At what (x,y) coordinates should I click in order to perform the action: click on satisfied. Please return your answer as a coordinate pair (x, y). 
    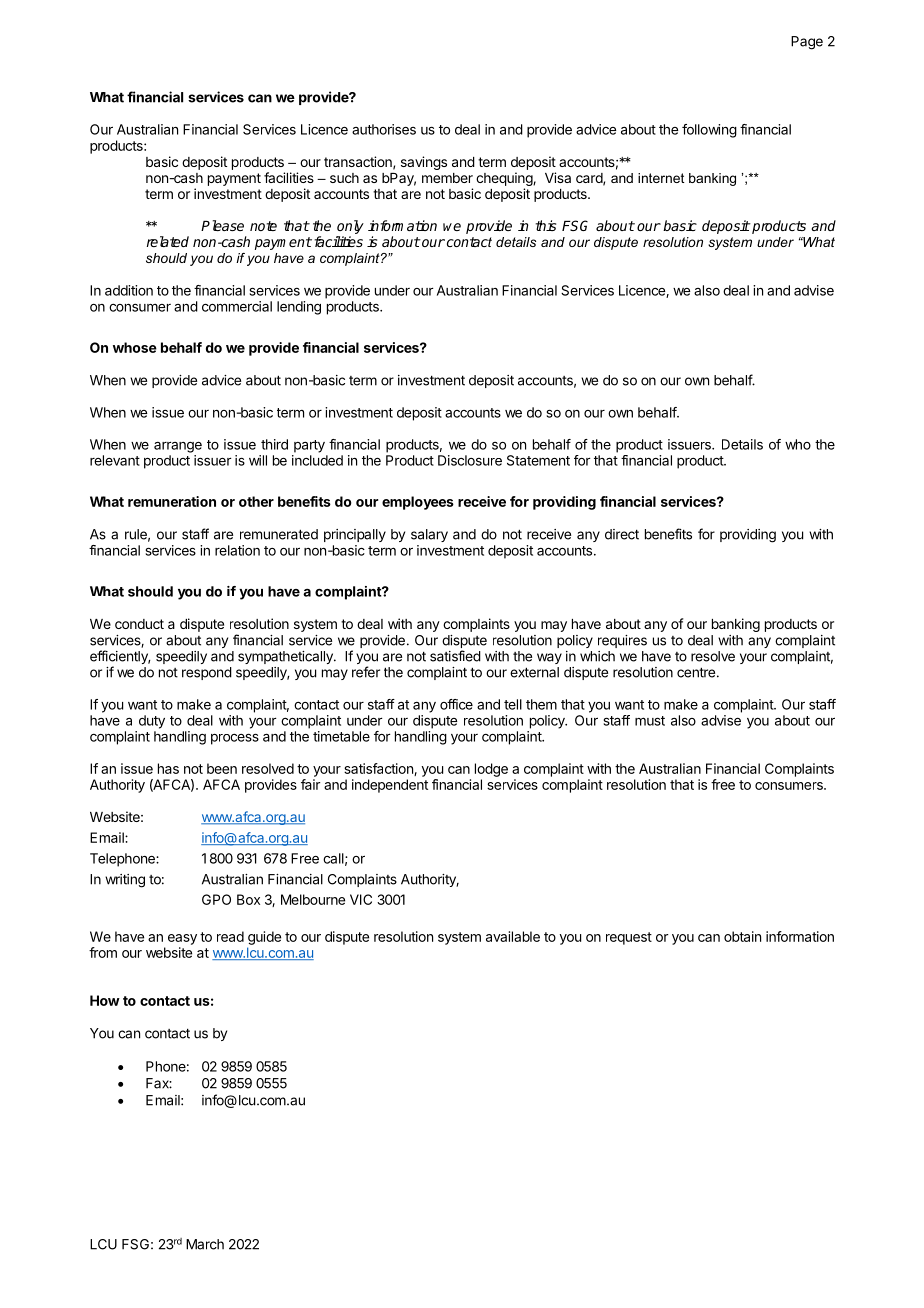
    Looking at the image, I should click on (455, 656).
